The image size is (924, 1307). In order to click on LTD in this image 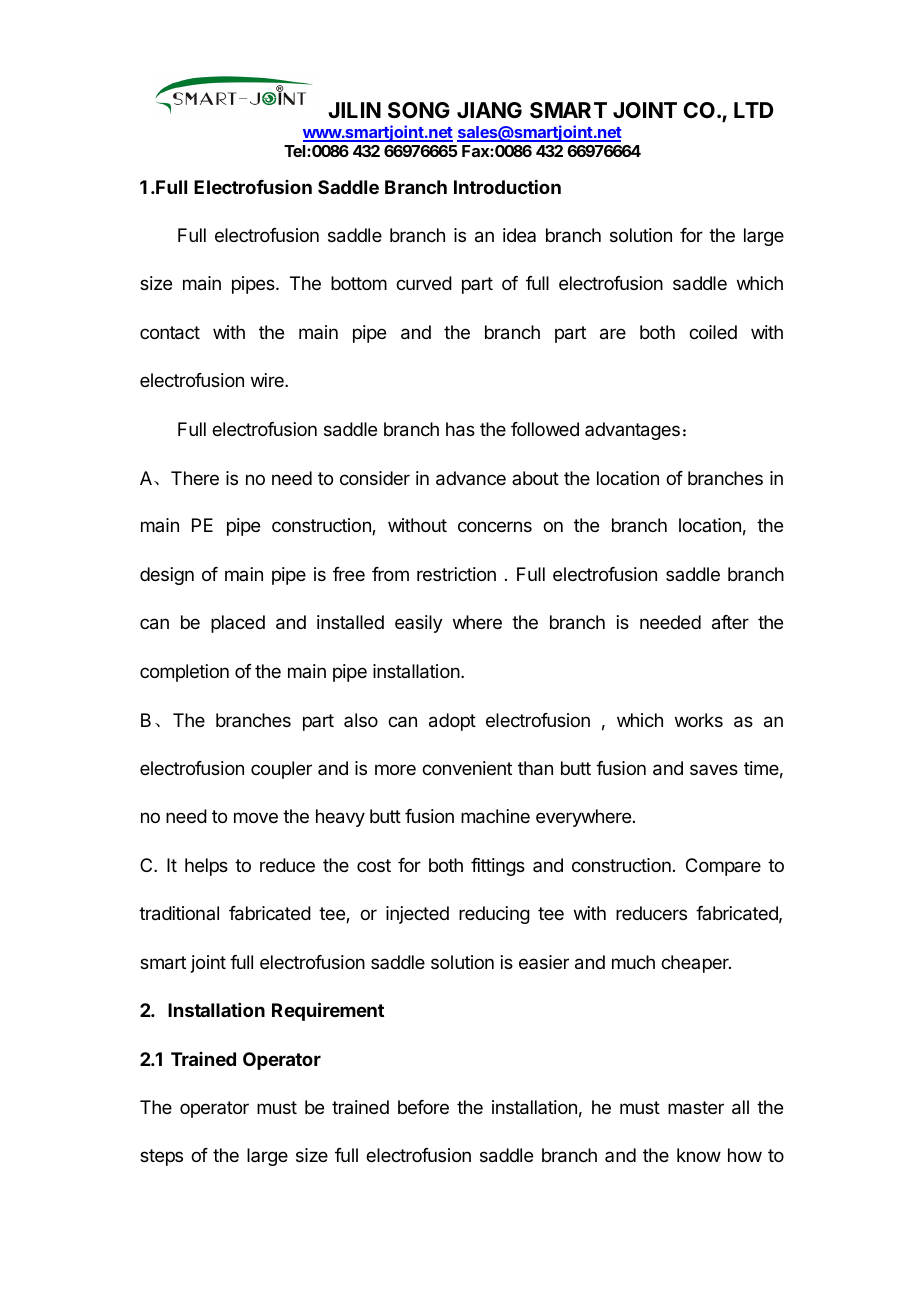, I will do `click(753, 110)`.
